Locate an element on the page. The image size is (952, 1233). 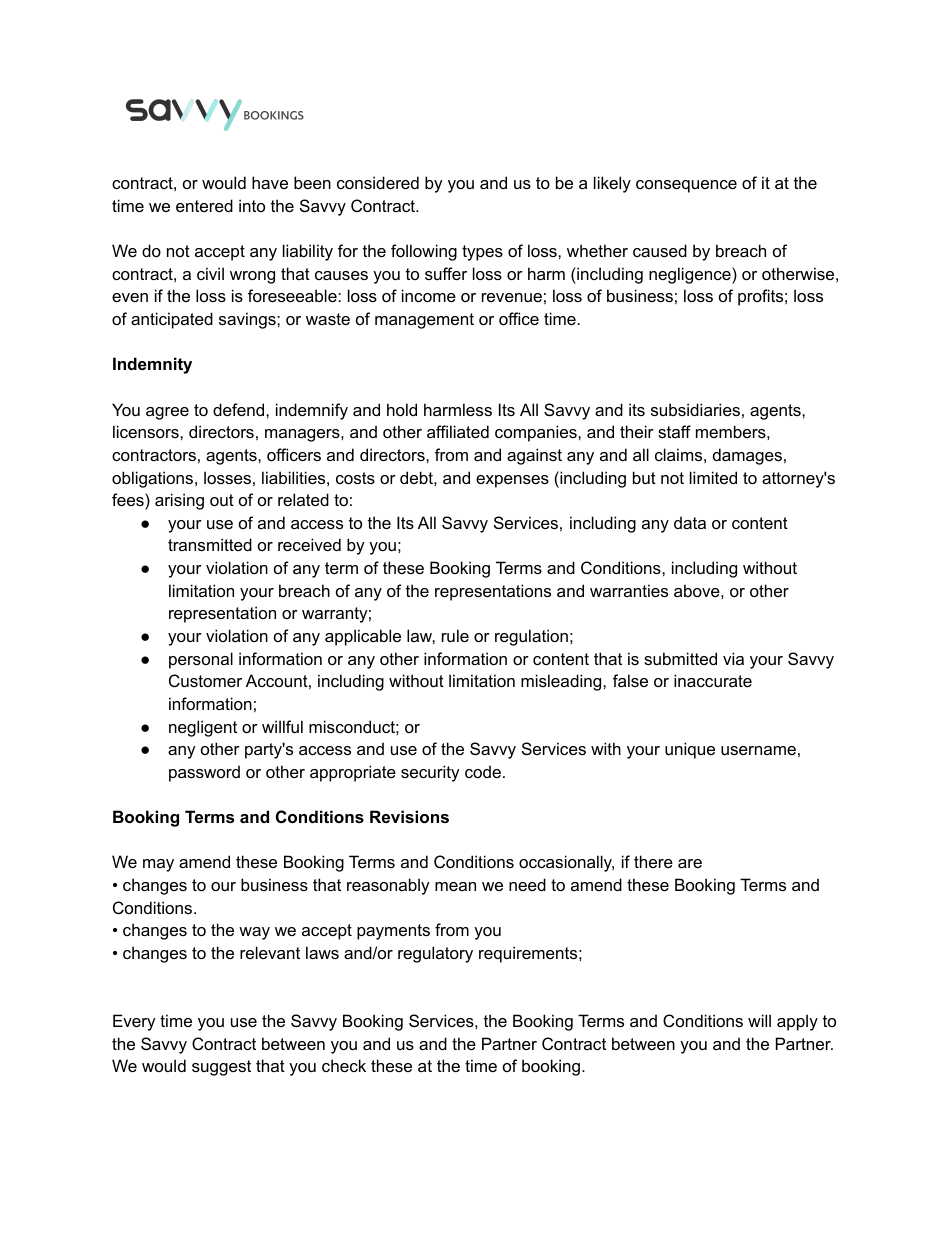
via is located at coordinates (733, 658).
